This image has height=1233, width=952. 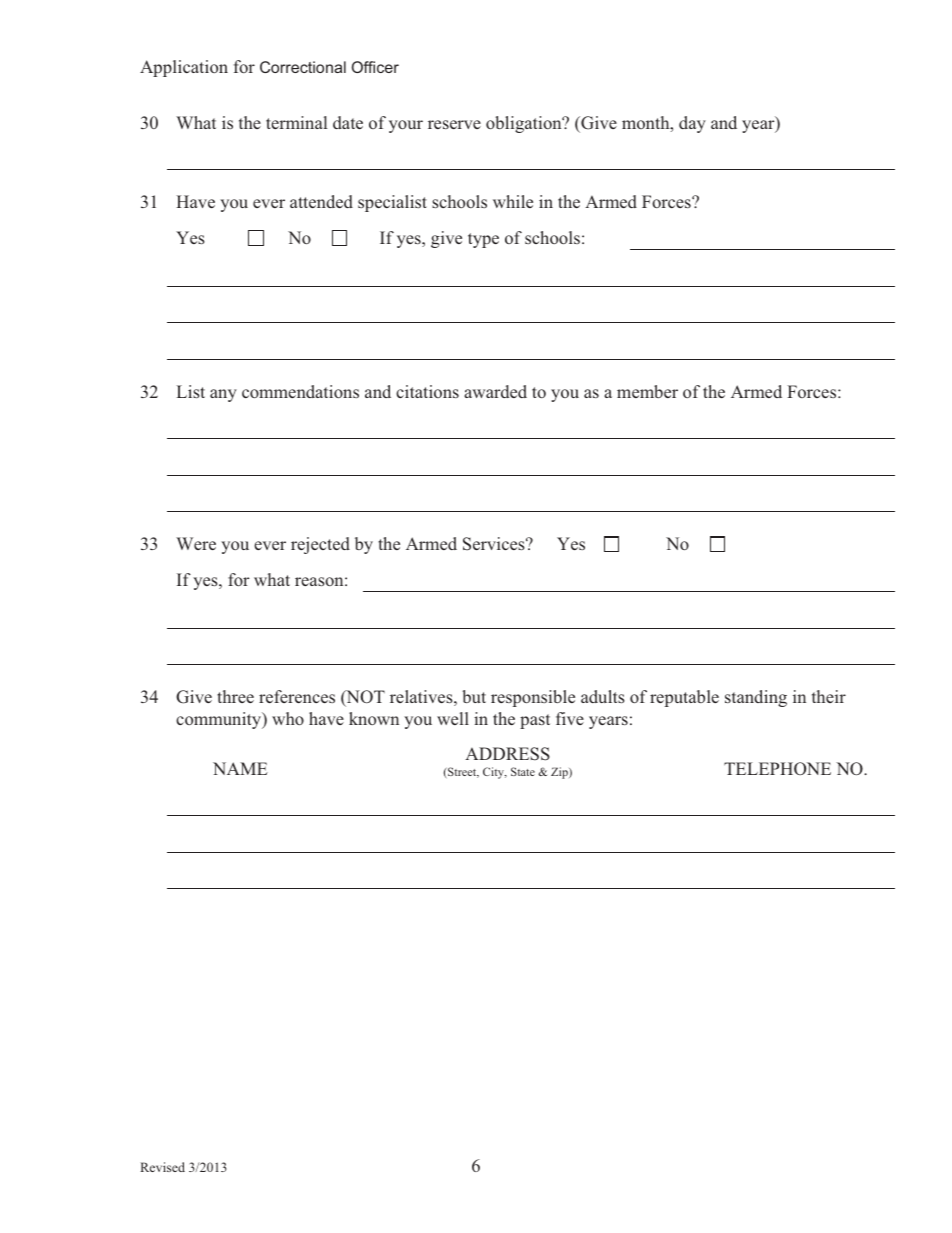 I want to click on member, so click(x=647, y=391).
